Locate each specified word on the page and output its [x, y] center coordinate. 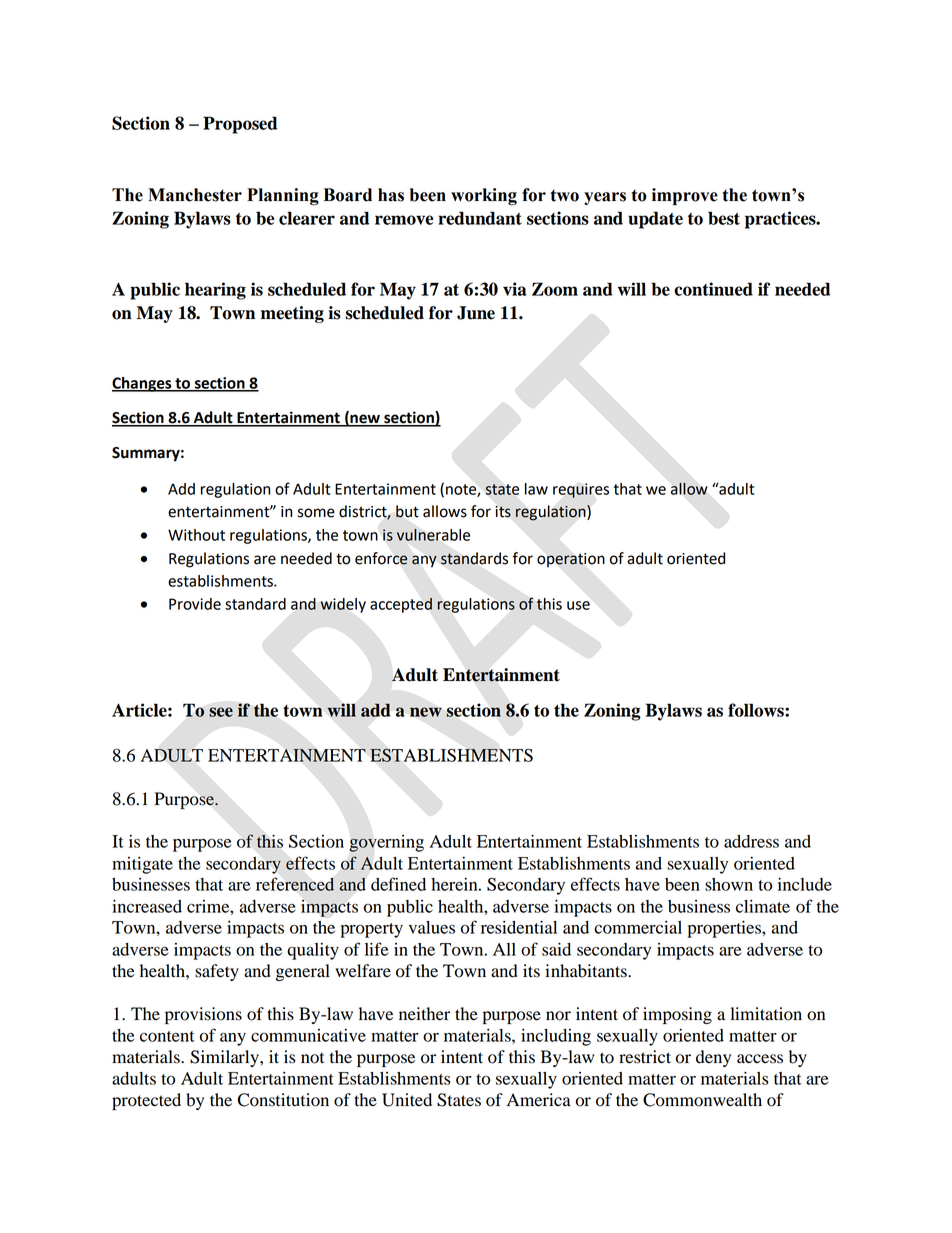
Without [196, 535]
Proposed [240, 125]
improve [685, 196]
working [484, 197]
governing [386, 843]
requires [581, 490]
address [751, 841]
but [407, 511]
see [221, 712]
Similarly [225, 1058]
